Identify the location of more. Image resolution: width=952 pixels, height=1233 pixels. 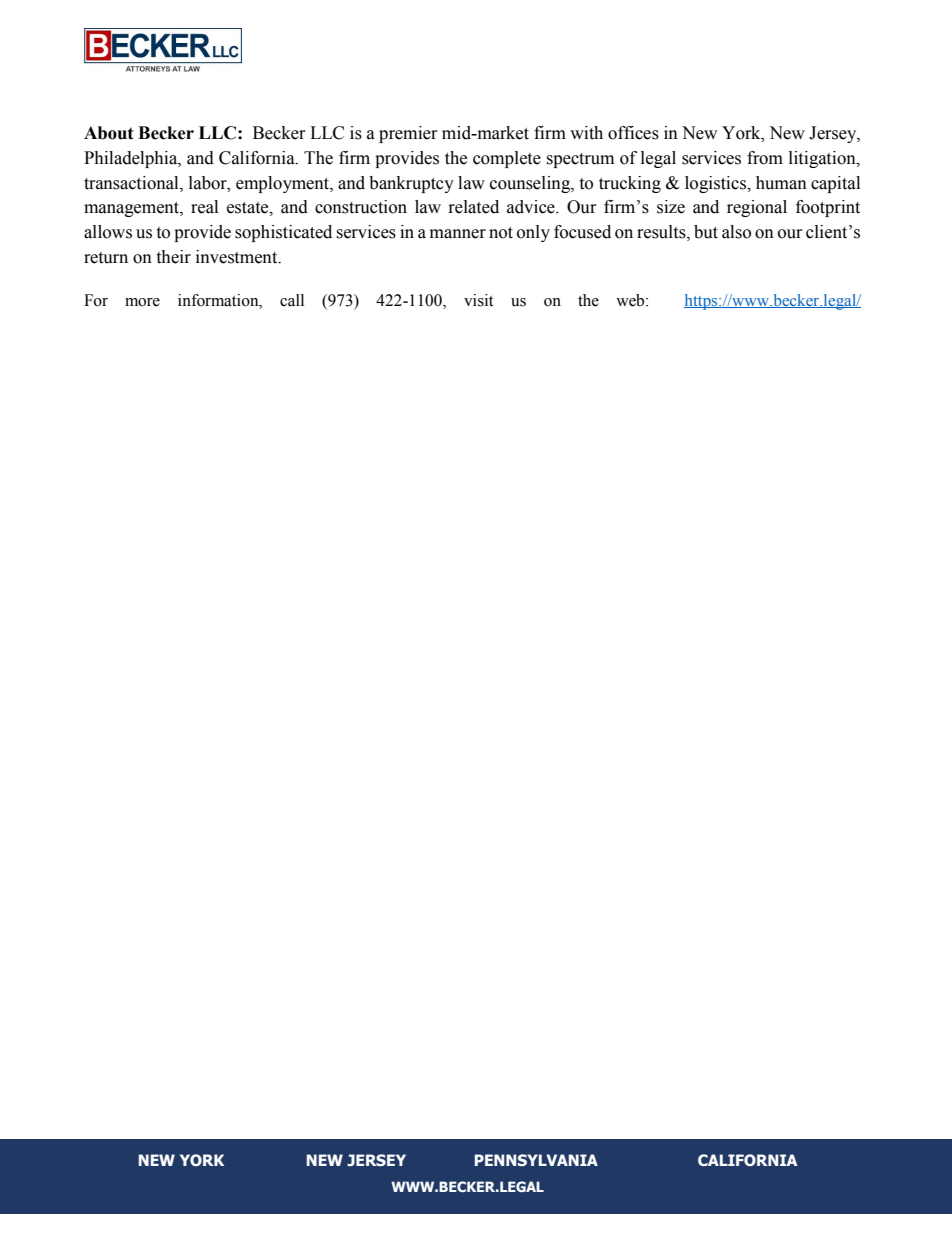
(142, 302).
